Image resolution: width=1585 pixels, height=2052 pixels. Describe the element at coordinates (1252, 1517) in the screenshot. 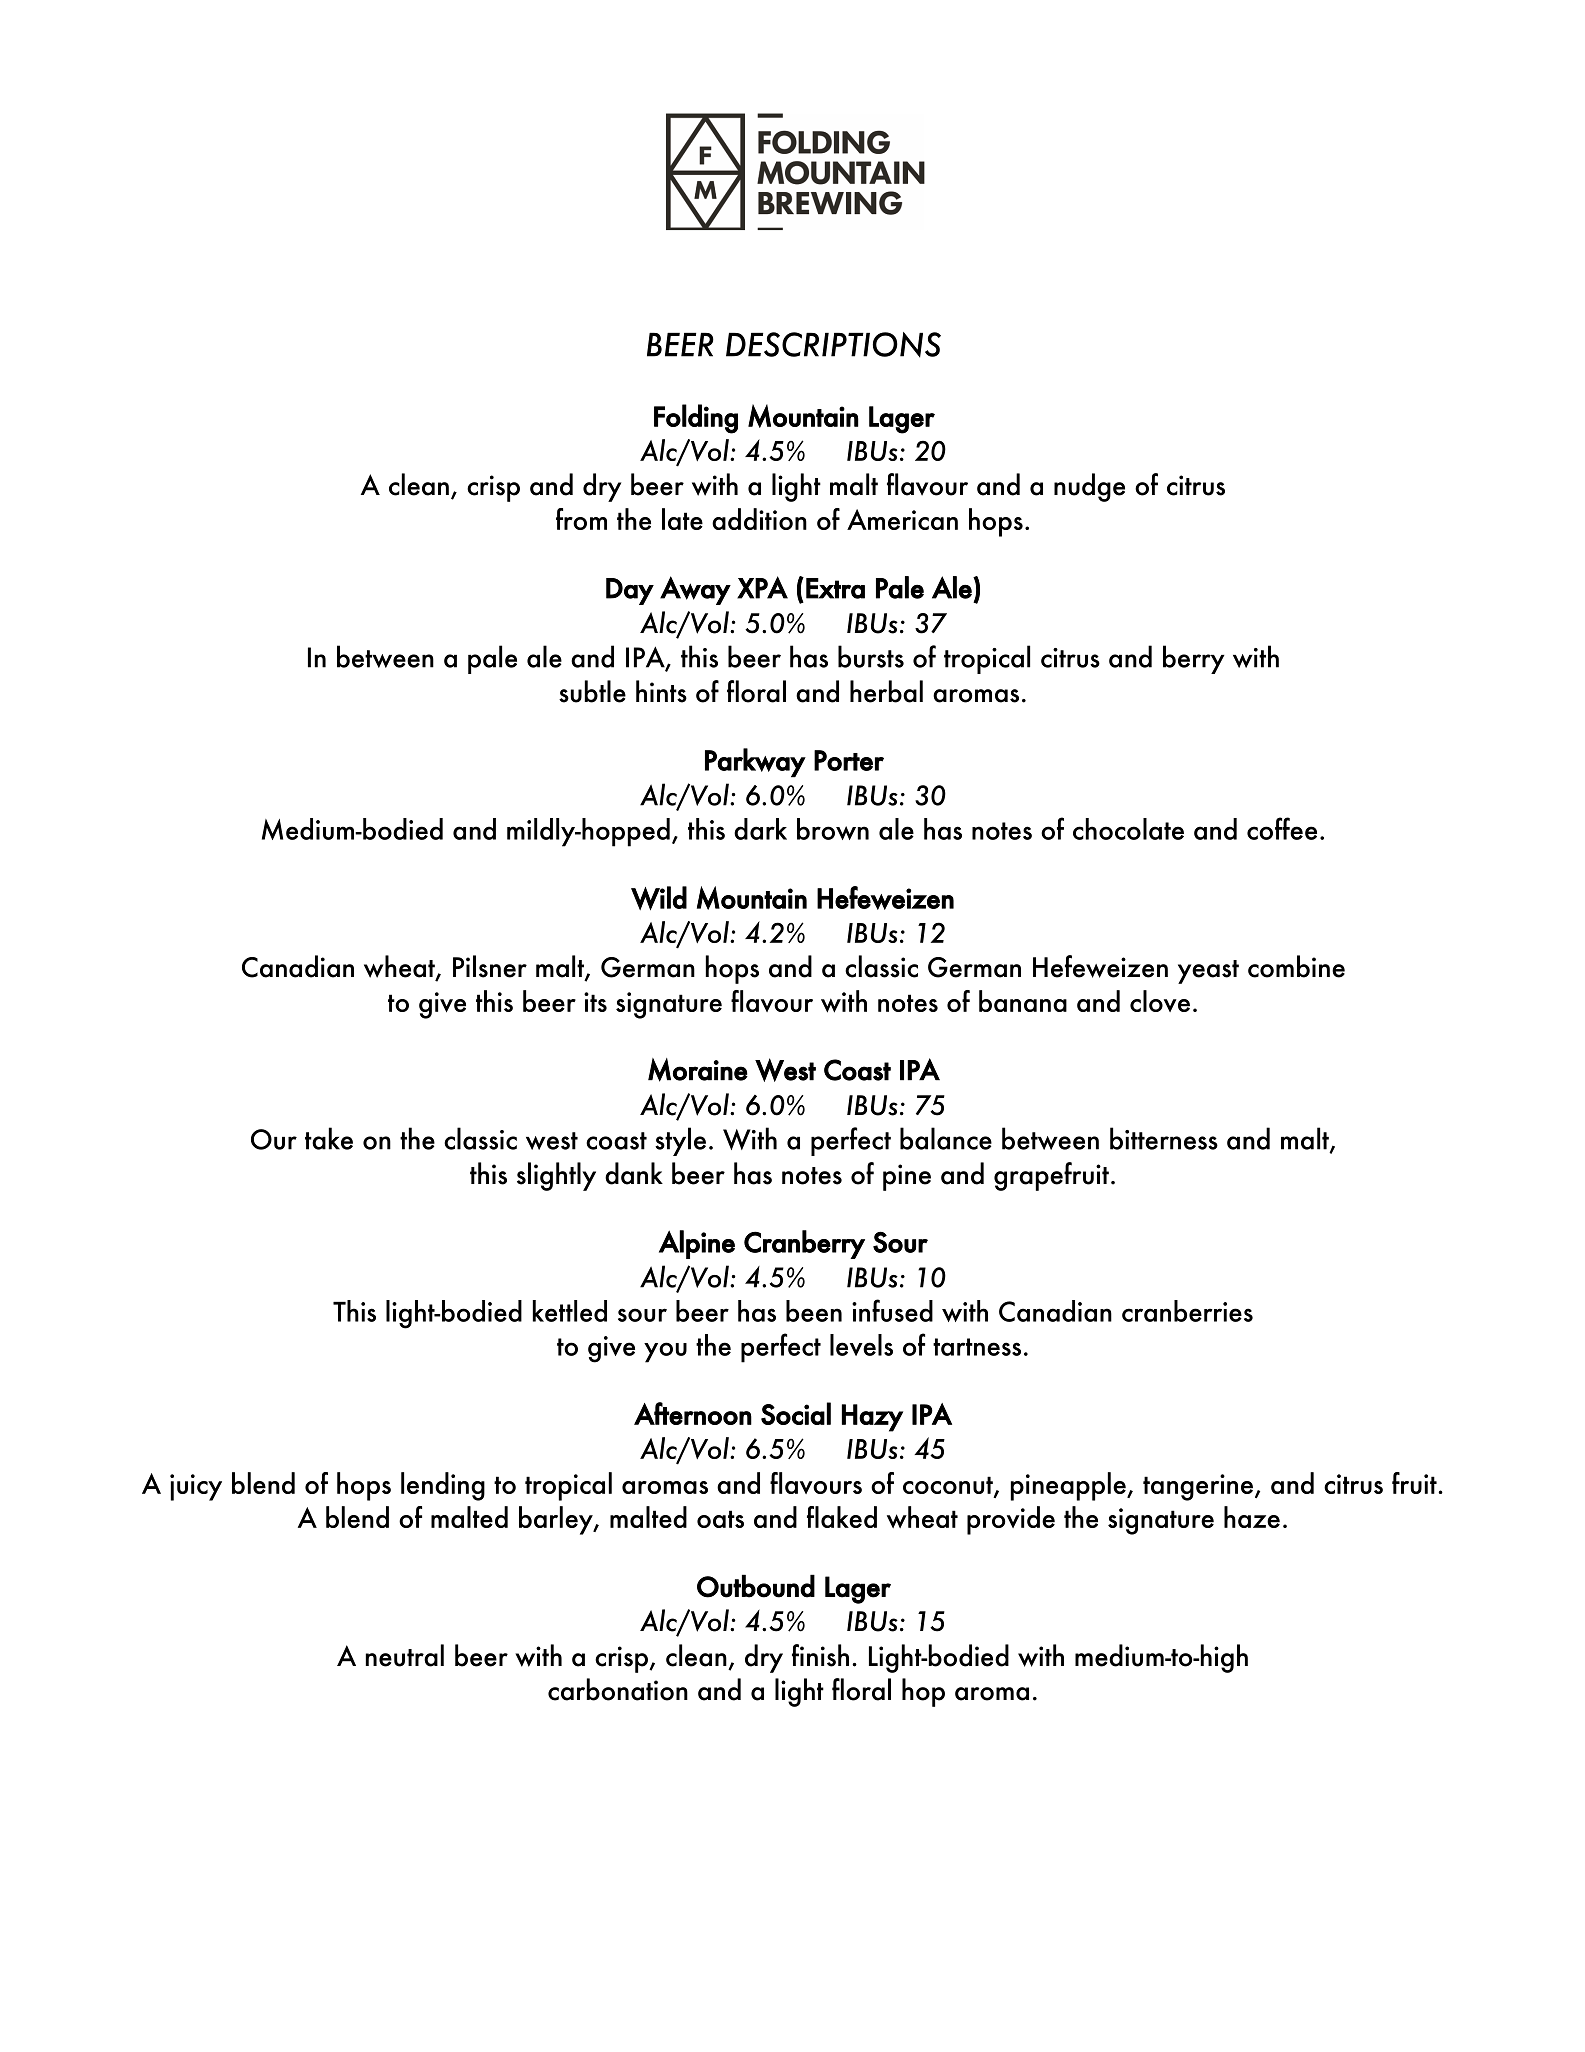

I see `haze` at that location.
